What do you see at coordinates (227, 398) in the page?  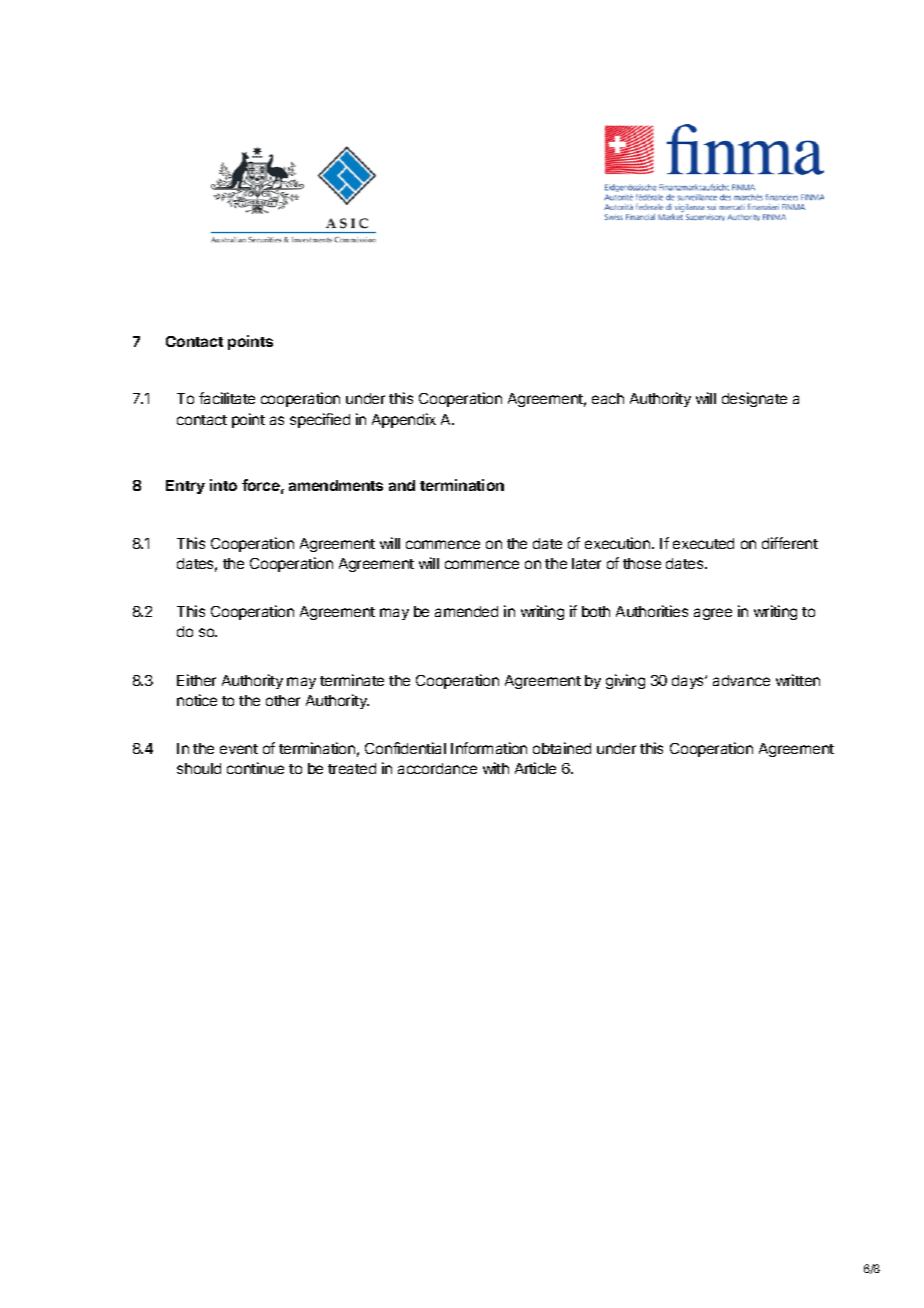 I see `facilitate` at bounding box center [227, 398].
